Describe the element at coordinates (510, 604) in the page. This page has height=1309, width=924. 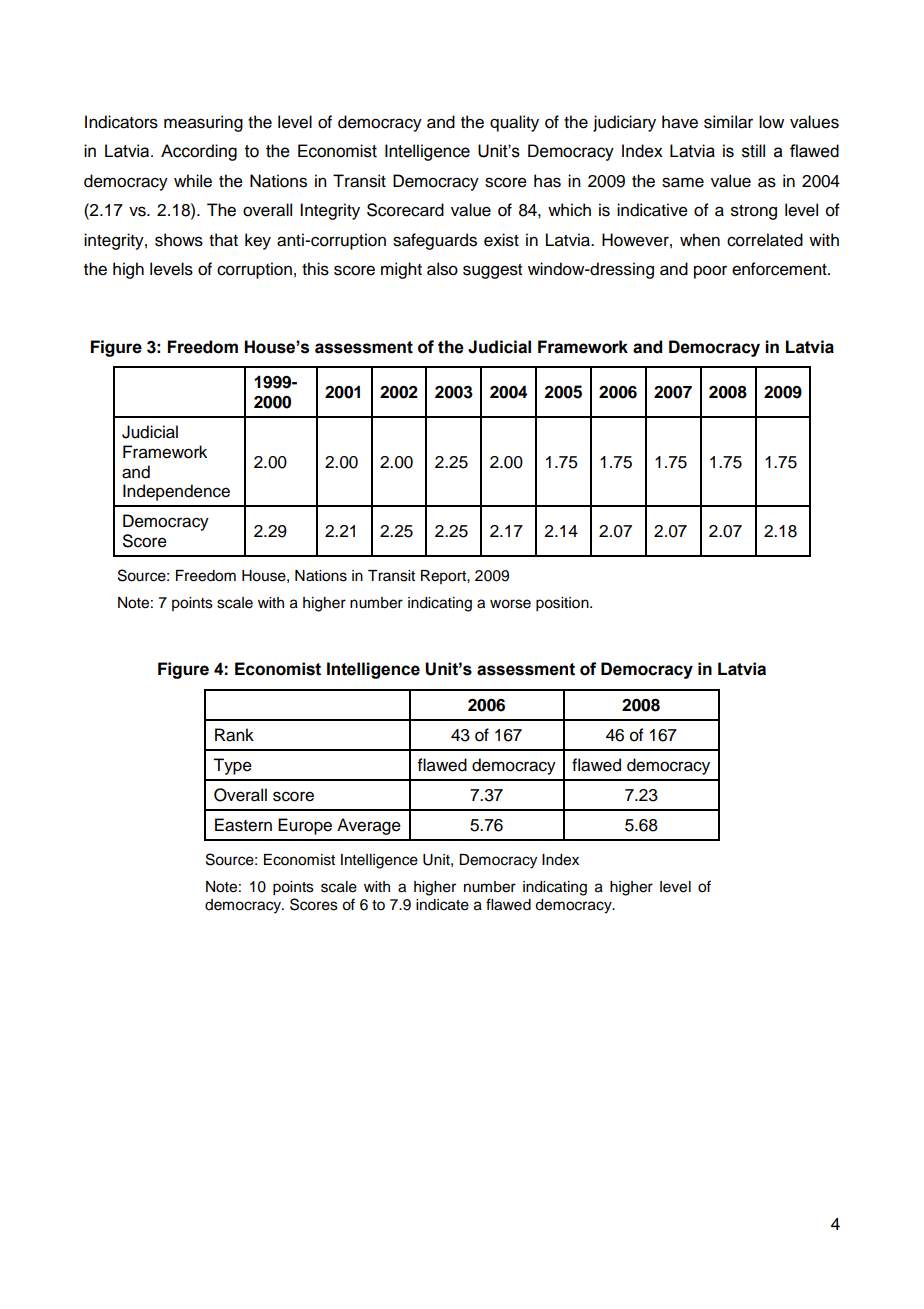
I see `worse` at that location.
